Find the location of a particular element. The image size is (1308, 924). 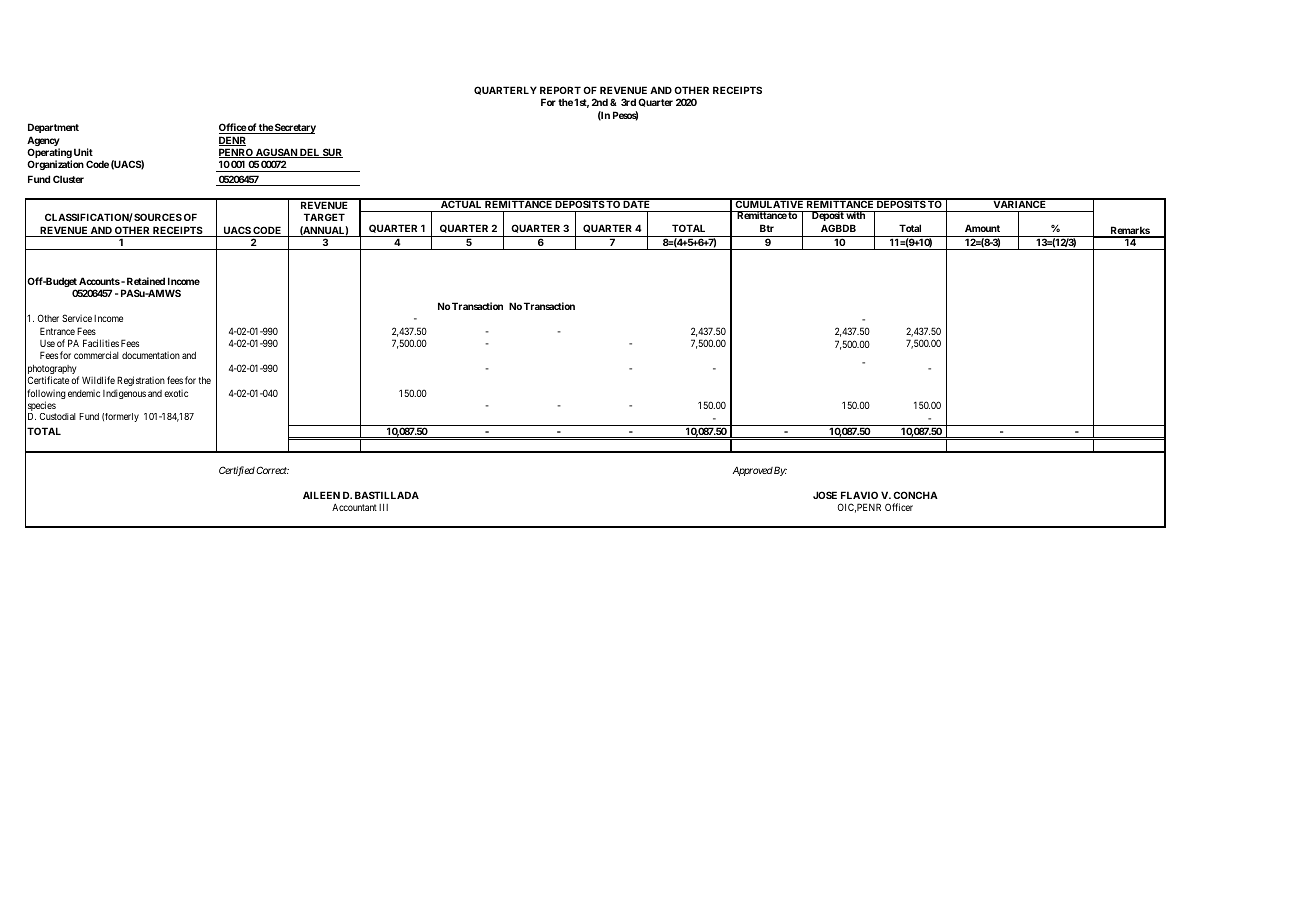

Certified is located at coordinates (237, 471).
